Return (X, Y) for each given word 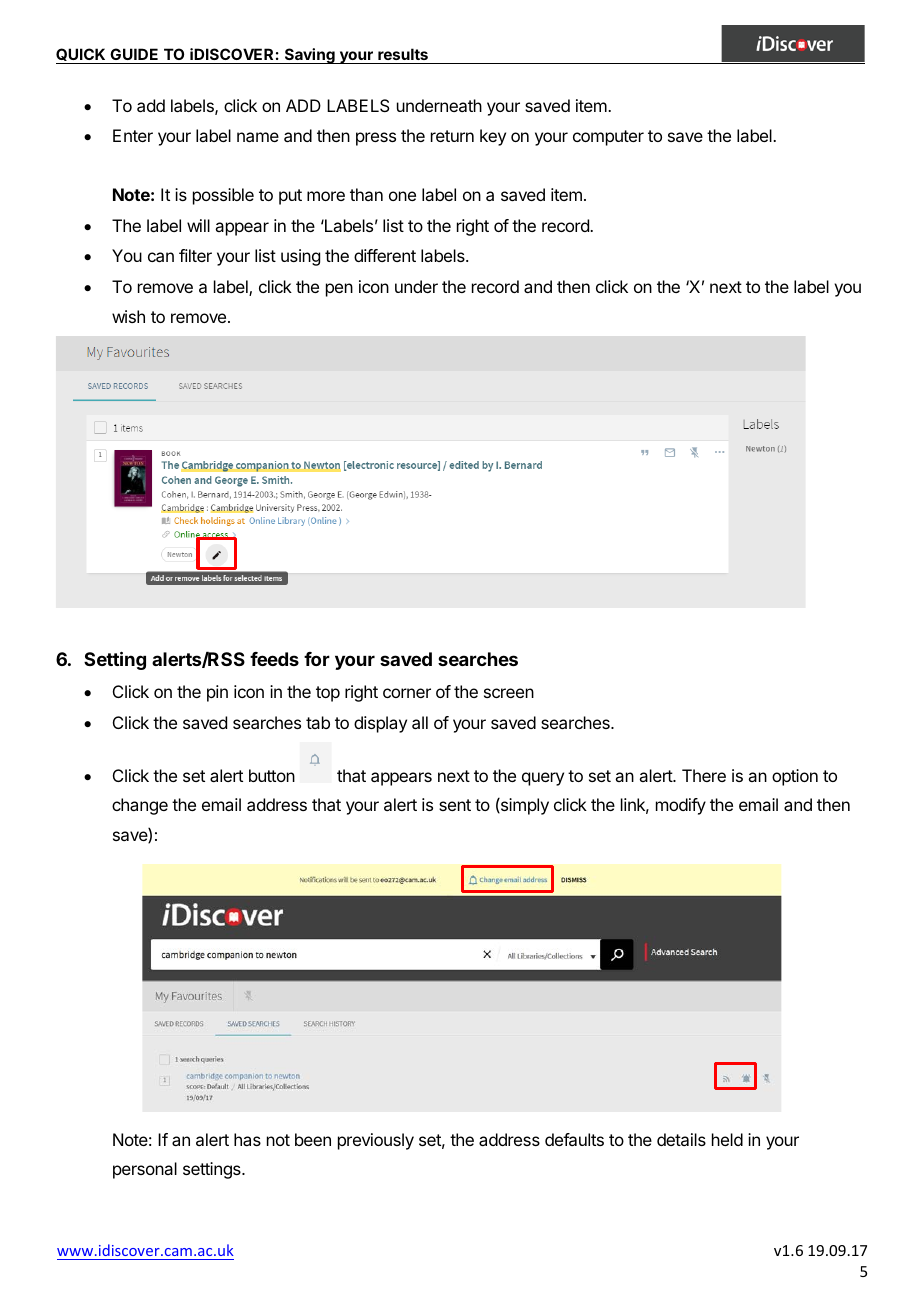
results (403, 56)
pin (217, 693)
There (704, 775)
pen (339, 290)
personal (145, 1170)
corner (407, 693)
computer (608, 138)
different (385, 255)
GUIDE (134, 56)
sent (455, 805)
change (140, 806)
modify (681, 806)
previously (376, 1141)
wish (128, 316)
